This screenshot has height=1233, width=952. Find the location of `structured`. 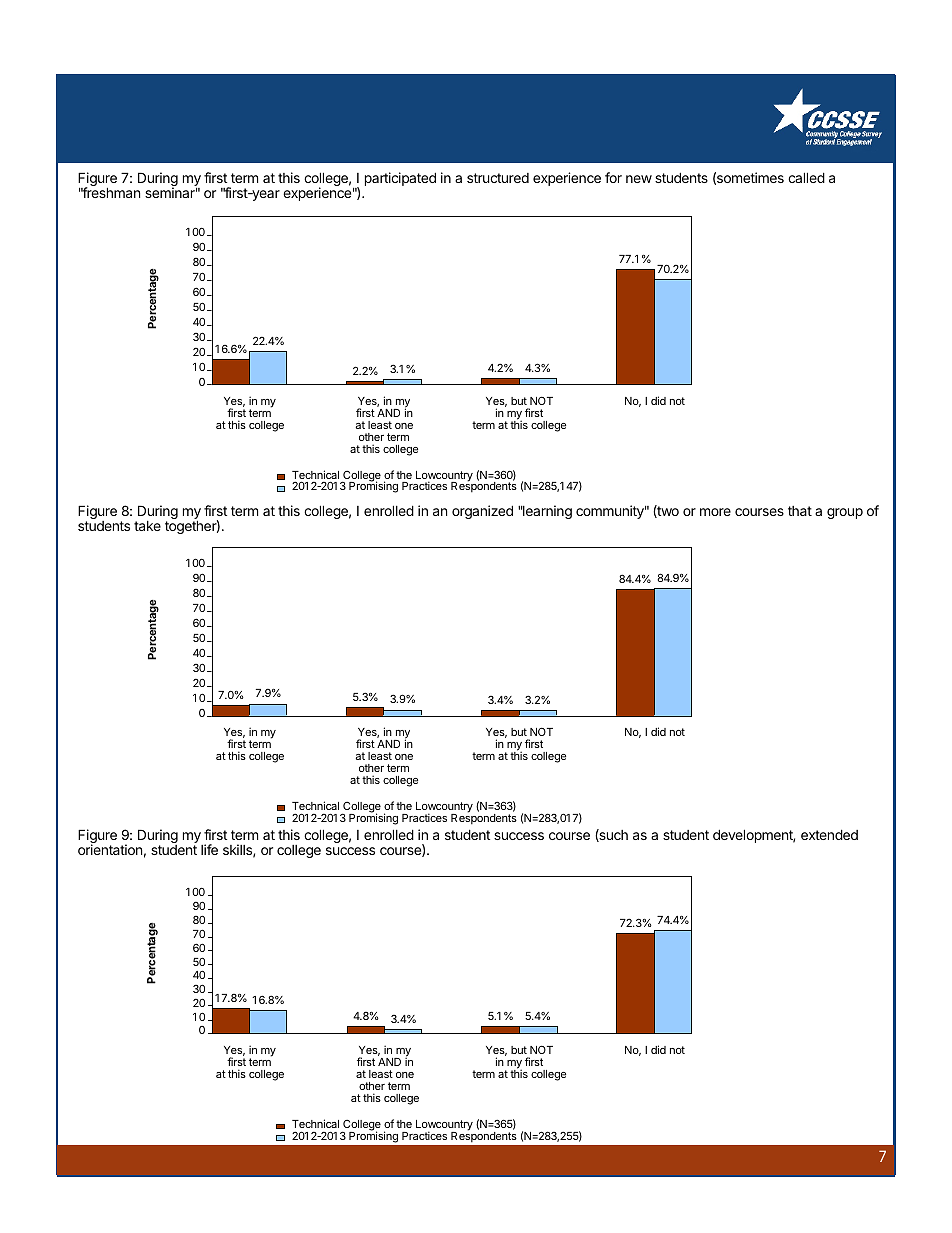

structured is located at coordinates (498, 178).
